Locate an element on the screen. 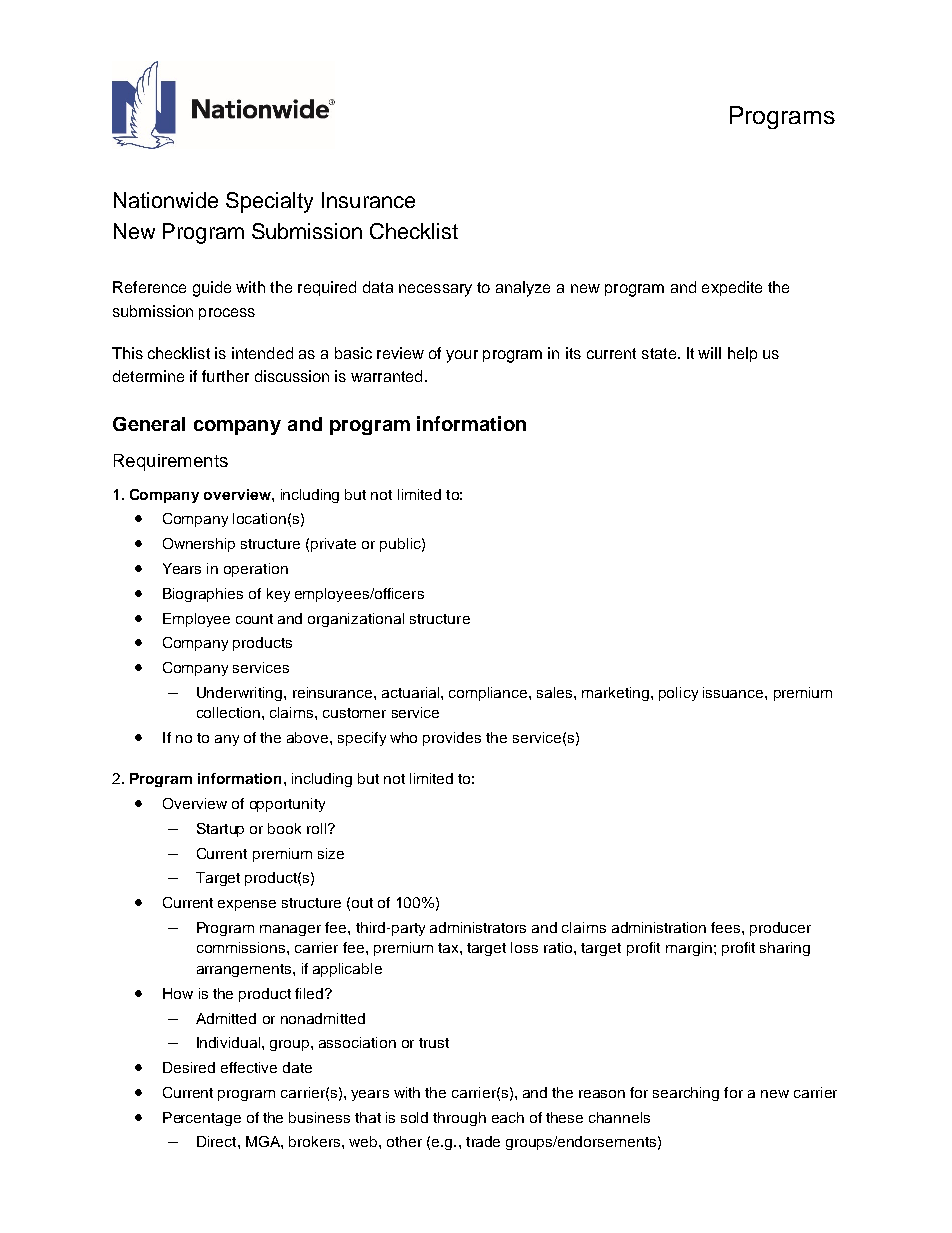 Image resolution: width=952 pixels, height=1233 pixels. Nationwide is located at coordinates (166, 200).
